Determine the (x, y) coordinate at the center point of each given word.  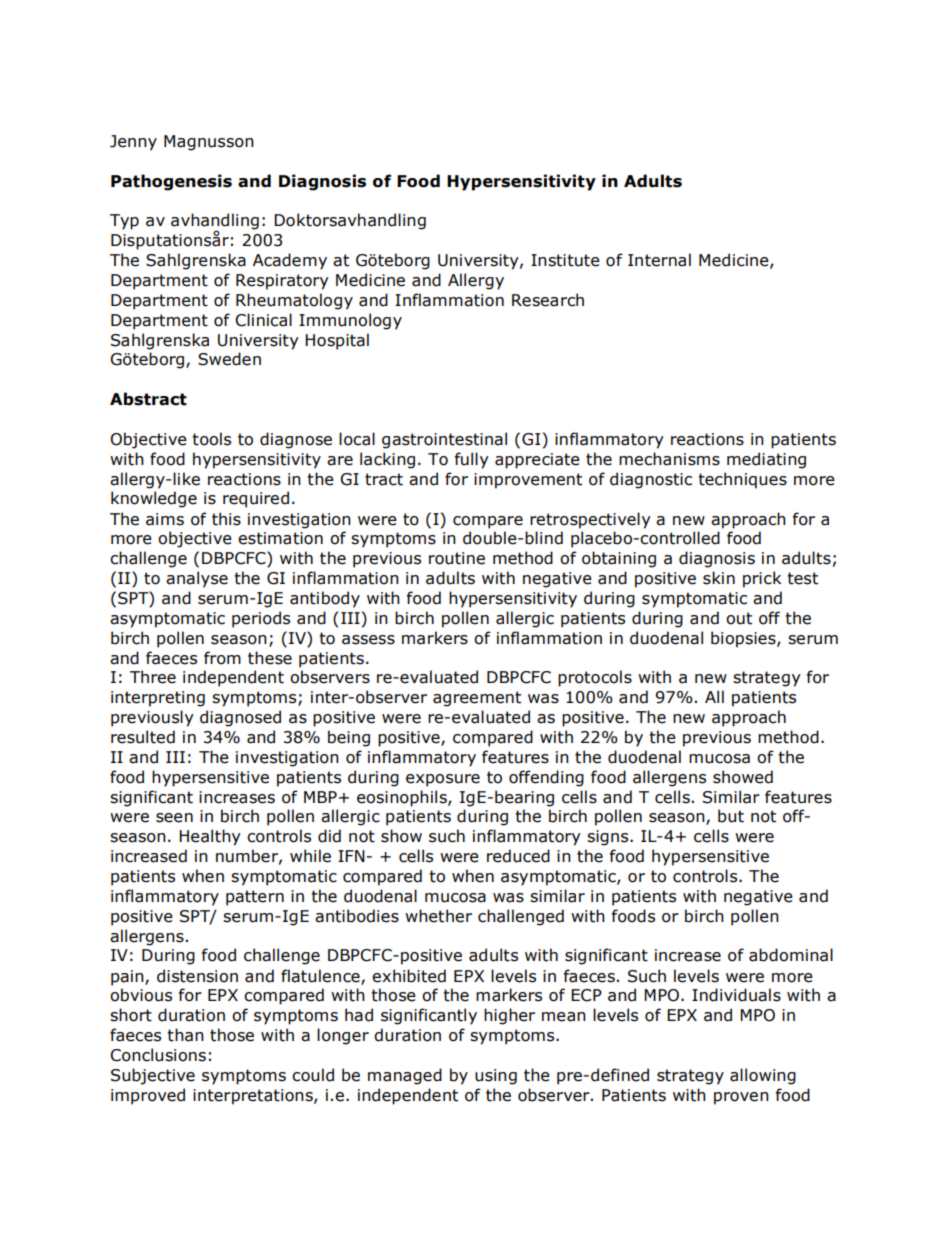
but (731, 816)
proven (741, 1098)
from (222, 658)
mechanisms (669, 459)
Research (548, 300)
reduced (518, 856)
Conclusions (158, 1055)
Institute (565, 260)
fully (472, 460)
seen (174, 818)
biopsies (744, 639)
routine (457, 558)
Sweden (229, 359)
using (496, 1077)
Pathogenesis (171, 182)
